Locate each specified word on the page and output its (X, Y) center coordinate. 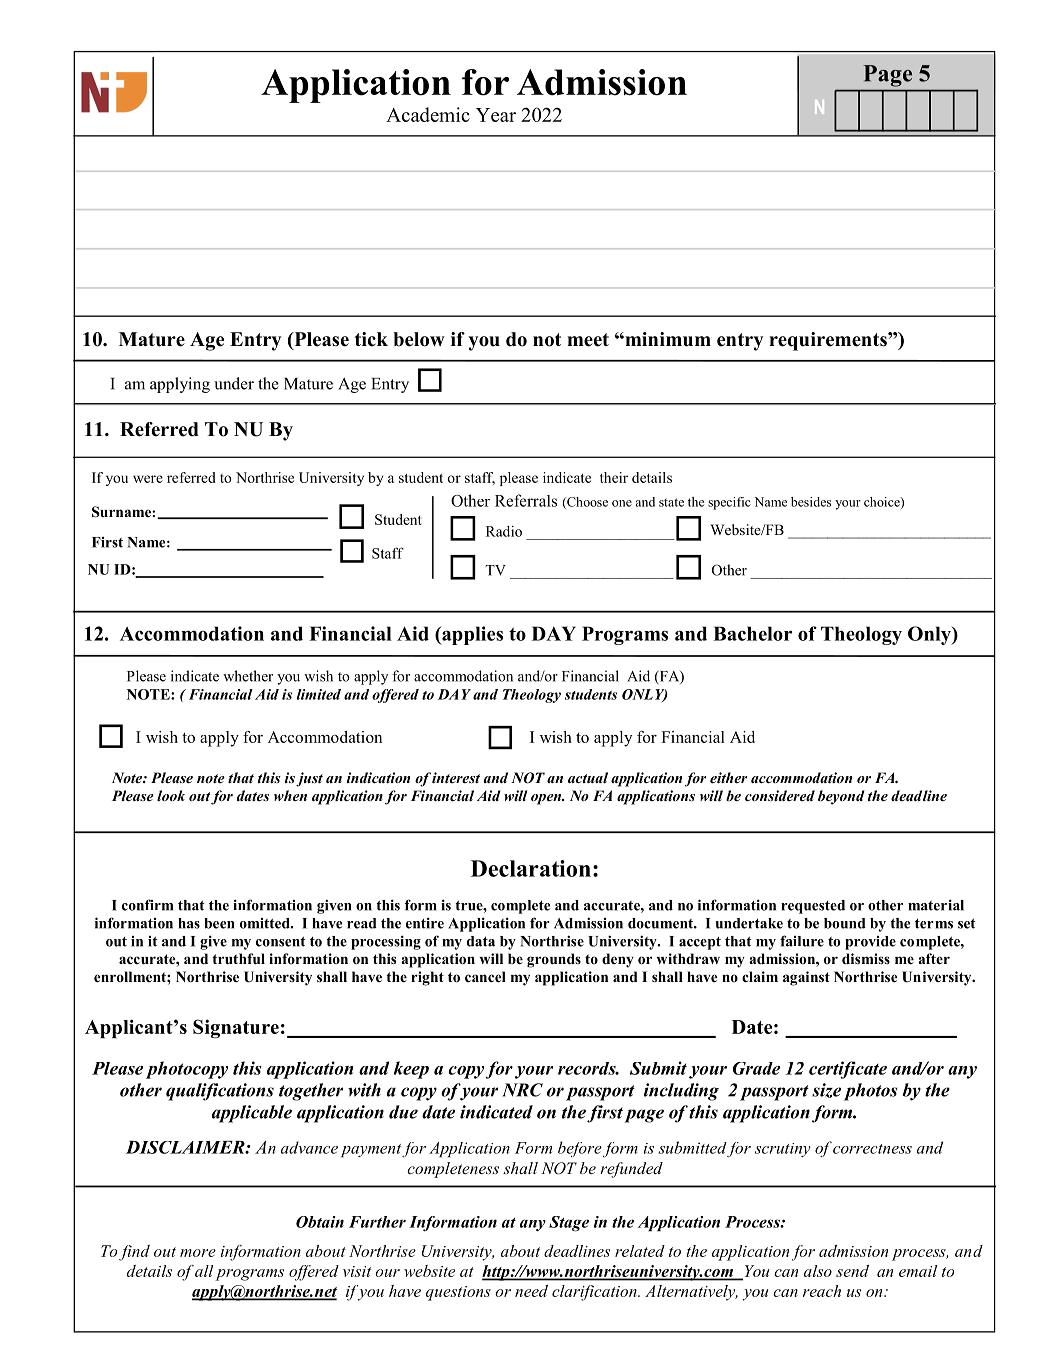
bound (845, 923)
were (148, 479)
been (219, 923)
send (852, 1271)
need (531, 1291)
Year (496, 115)
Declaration (531, 868)
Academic (428, 114)
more (198, 1253)
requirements (829, 341)
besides (811, 502)
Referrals (526, 500)
